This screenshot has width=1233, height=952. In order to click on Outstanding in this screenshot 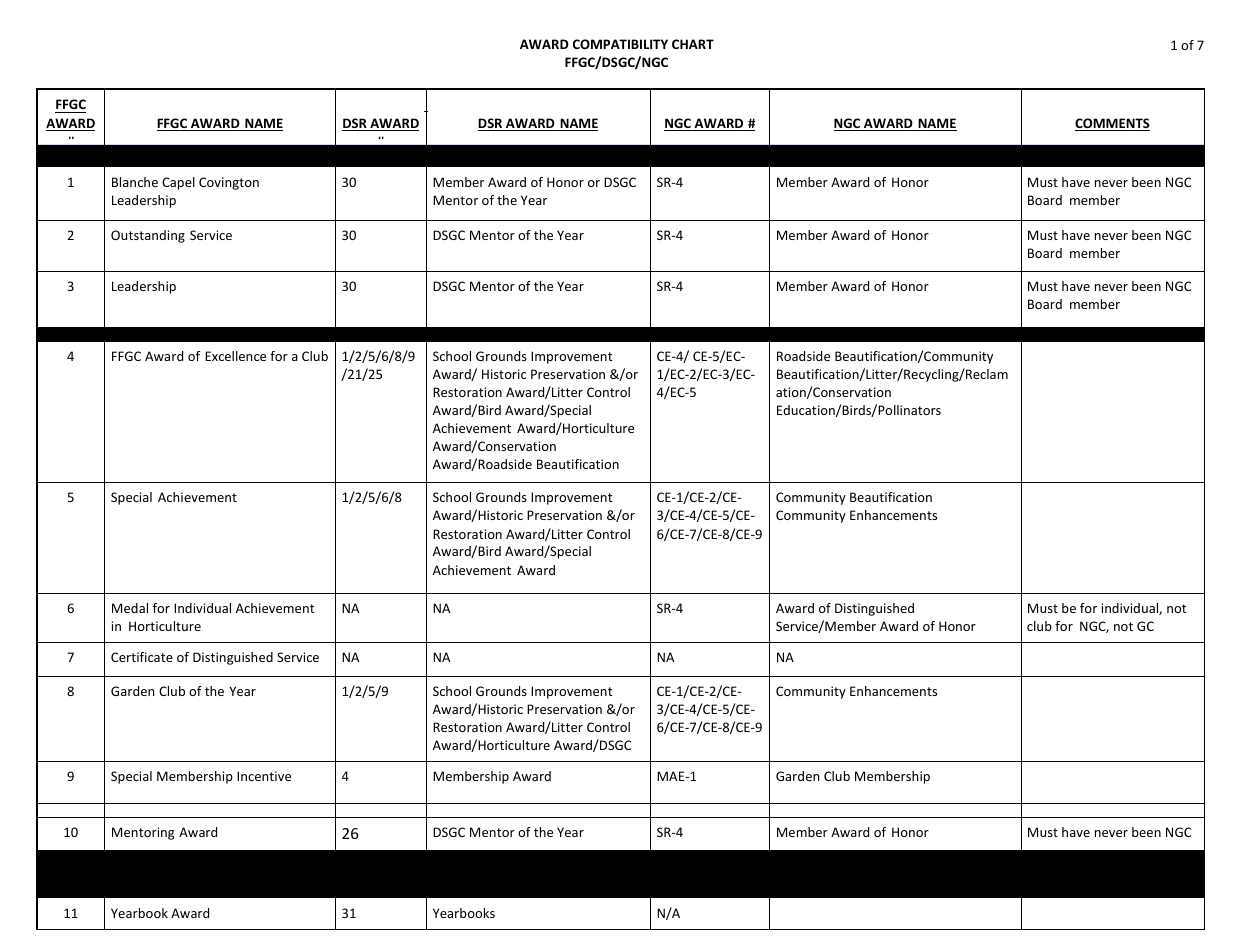, I will do `click(148, 236)`.
